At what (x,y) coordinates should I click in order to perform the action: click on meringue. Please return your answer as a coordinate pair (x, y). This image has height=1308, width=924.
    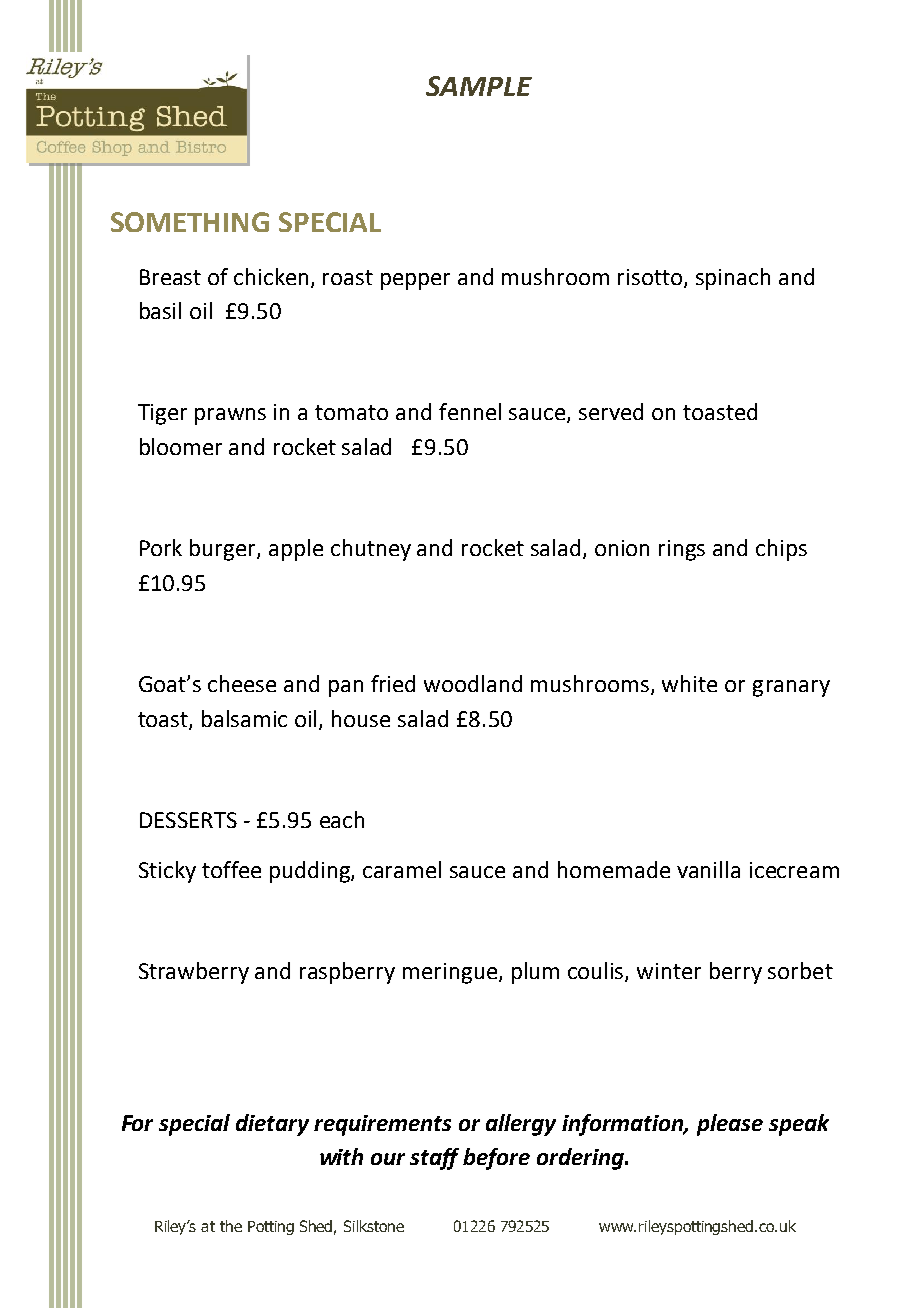
    Looking at the image, I should click on (451, 973).
